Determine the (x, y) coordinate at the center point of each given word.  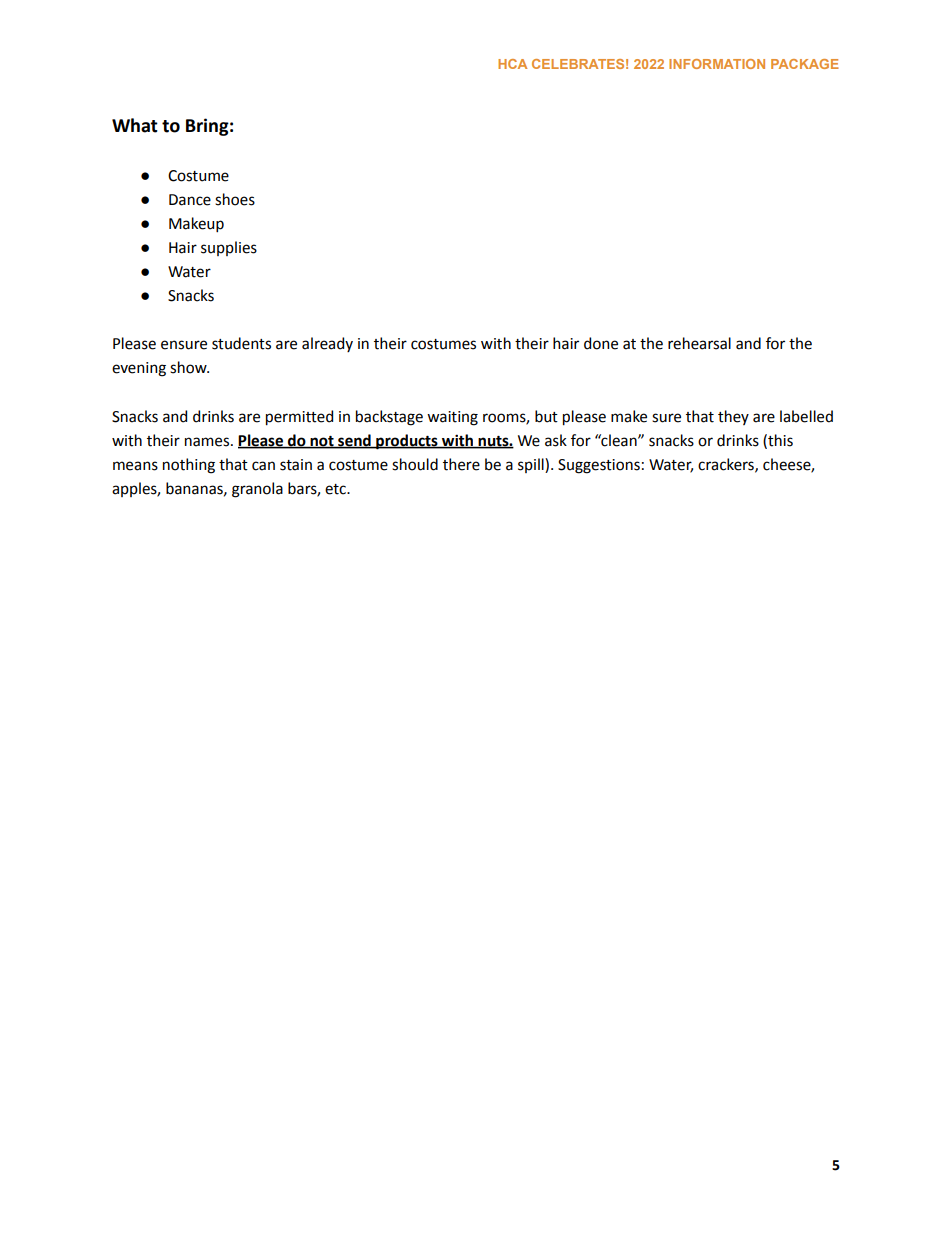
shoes (235, 199)
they (733, 417)
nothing (189, 466)
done (601, 343)
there (461, 464)
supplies (229, 248)
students (241, 343)
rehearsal (699, 343)
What (135, 125)
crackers (727, 465)
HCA (512, 64)
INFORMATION (717, 64)
